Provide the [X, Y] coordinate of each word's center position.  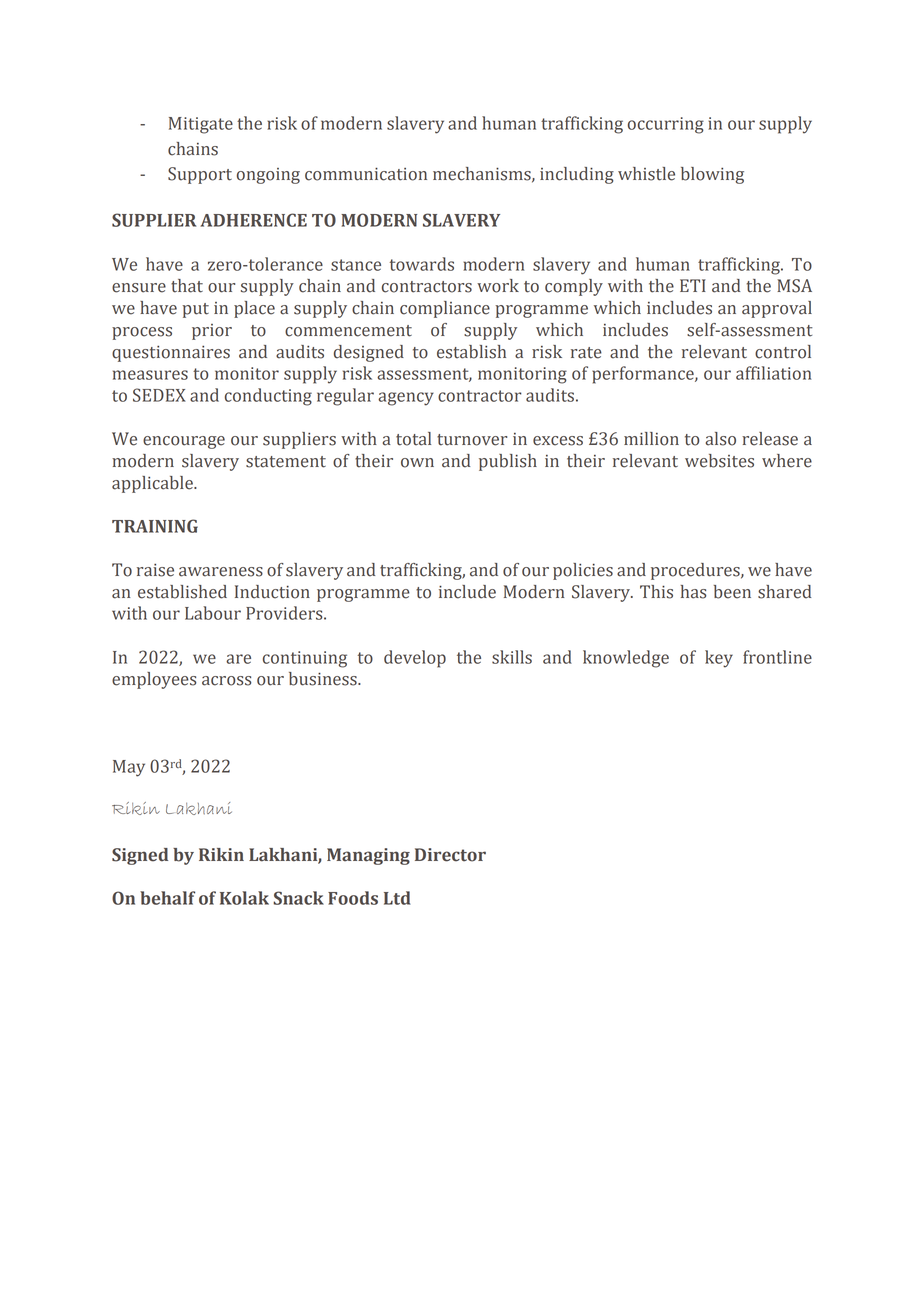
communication [366, 174]
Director [450, 855]
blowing [712, 175]
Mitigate [201, 125]
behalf [167, 898]
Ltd [397, 898]
